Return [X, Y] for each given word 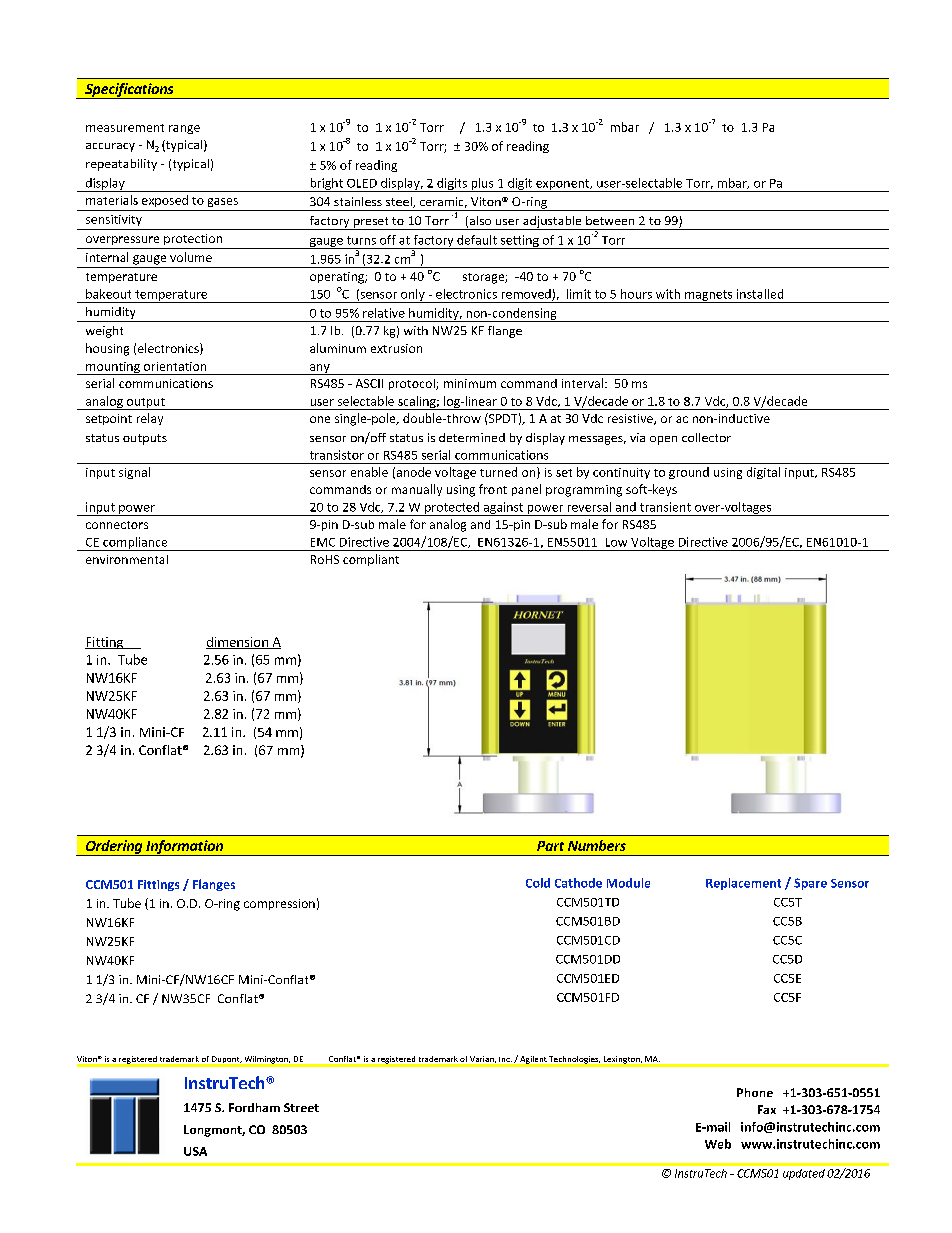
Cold [538, 883]
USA [195, 1151]
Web [718, 1144]
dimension [238, 643]
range [184, 129]
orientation [175, 366]
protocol [413, 384]
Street [301, 1107]
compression [279, 904]
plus [482, 185]
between [610, 220]
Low [616, 542]
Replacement [743, 884]
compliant [371, 560]
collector [706, 437]
